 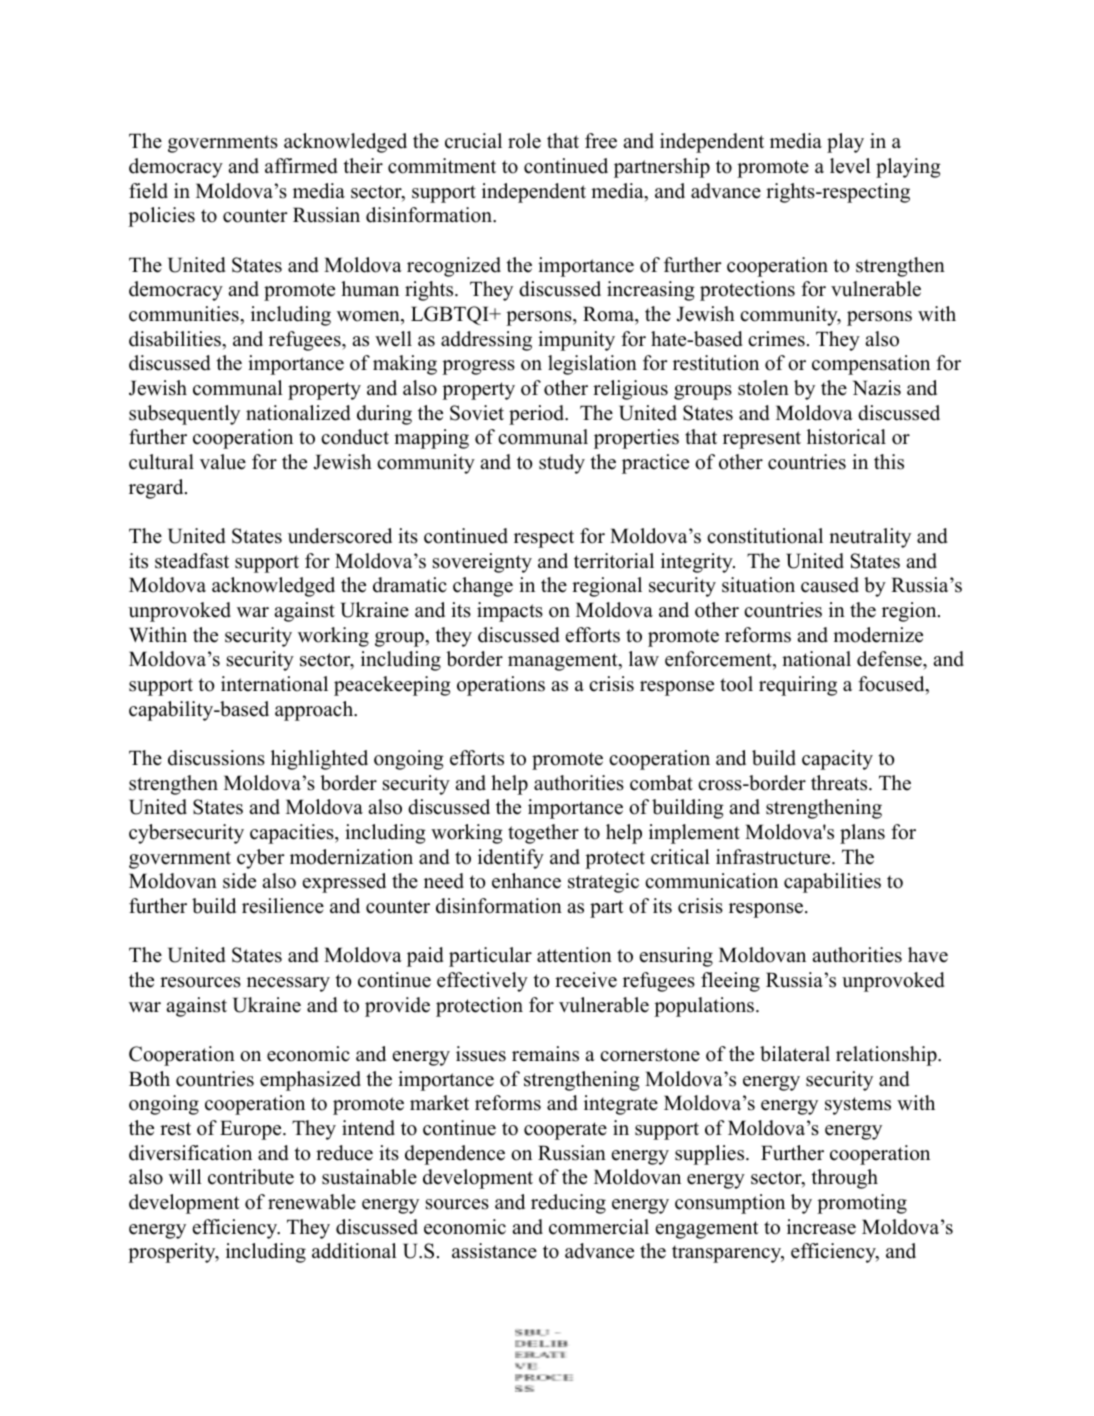 I want to click on have, so click(x=928, y=955).
